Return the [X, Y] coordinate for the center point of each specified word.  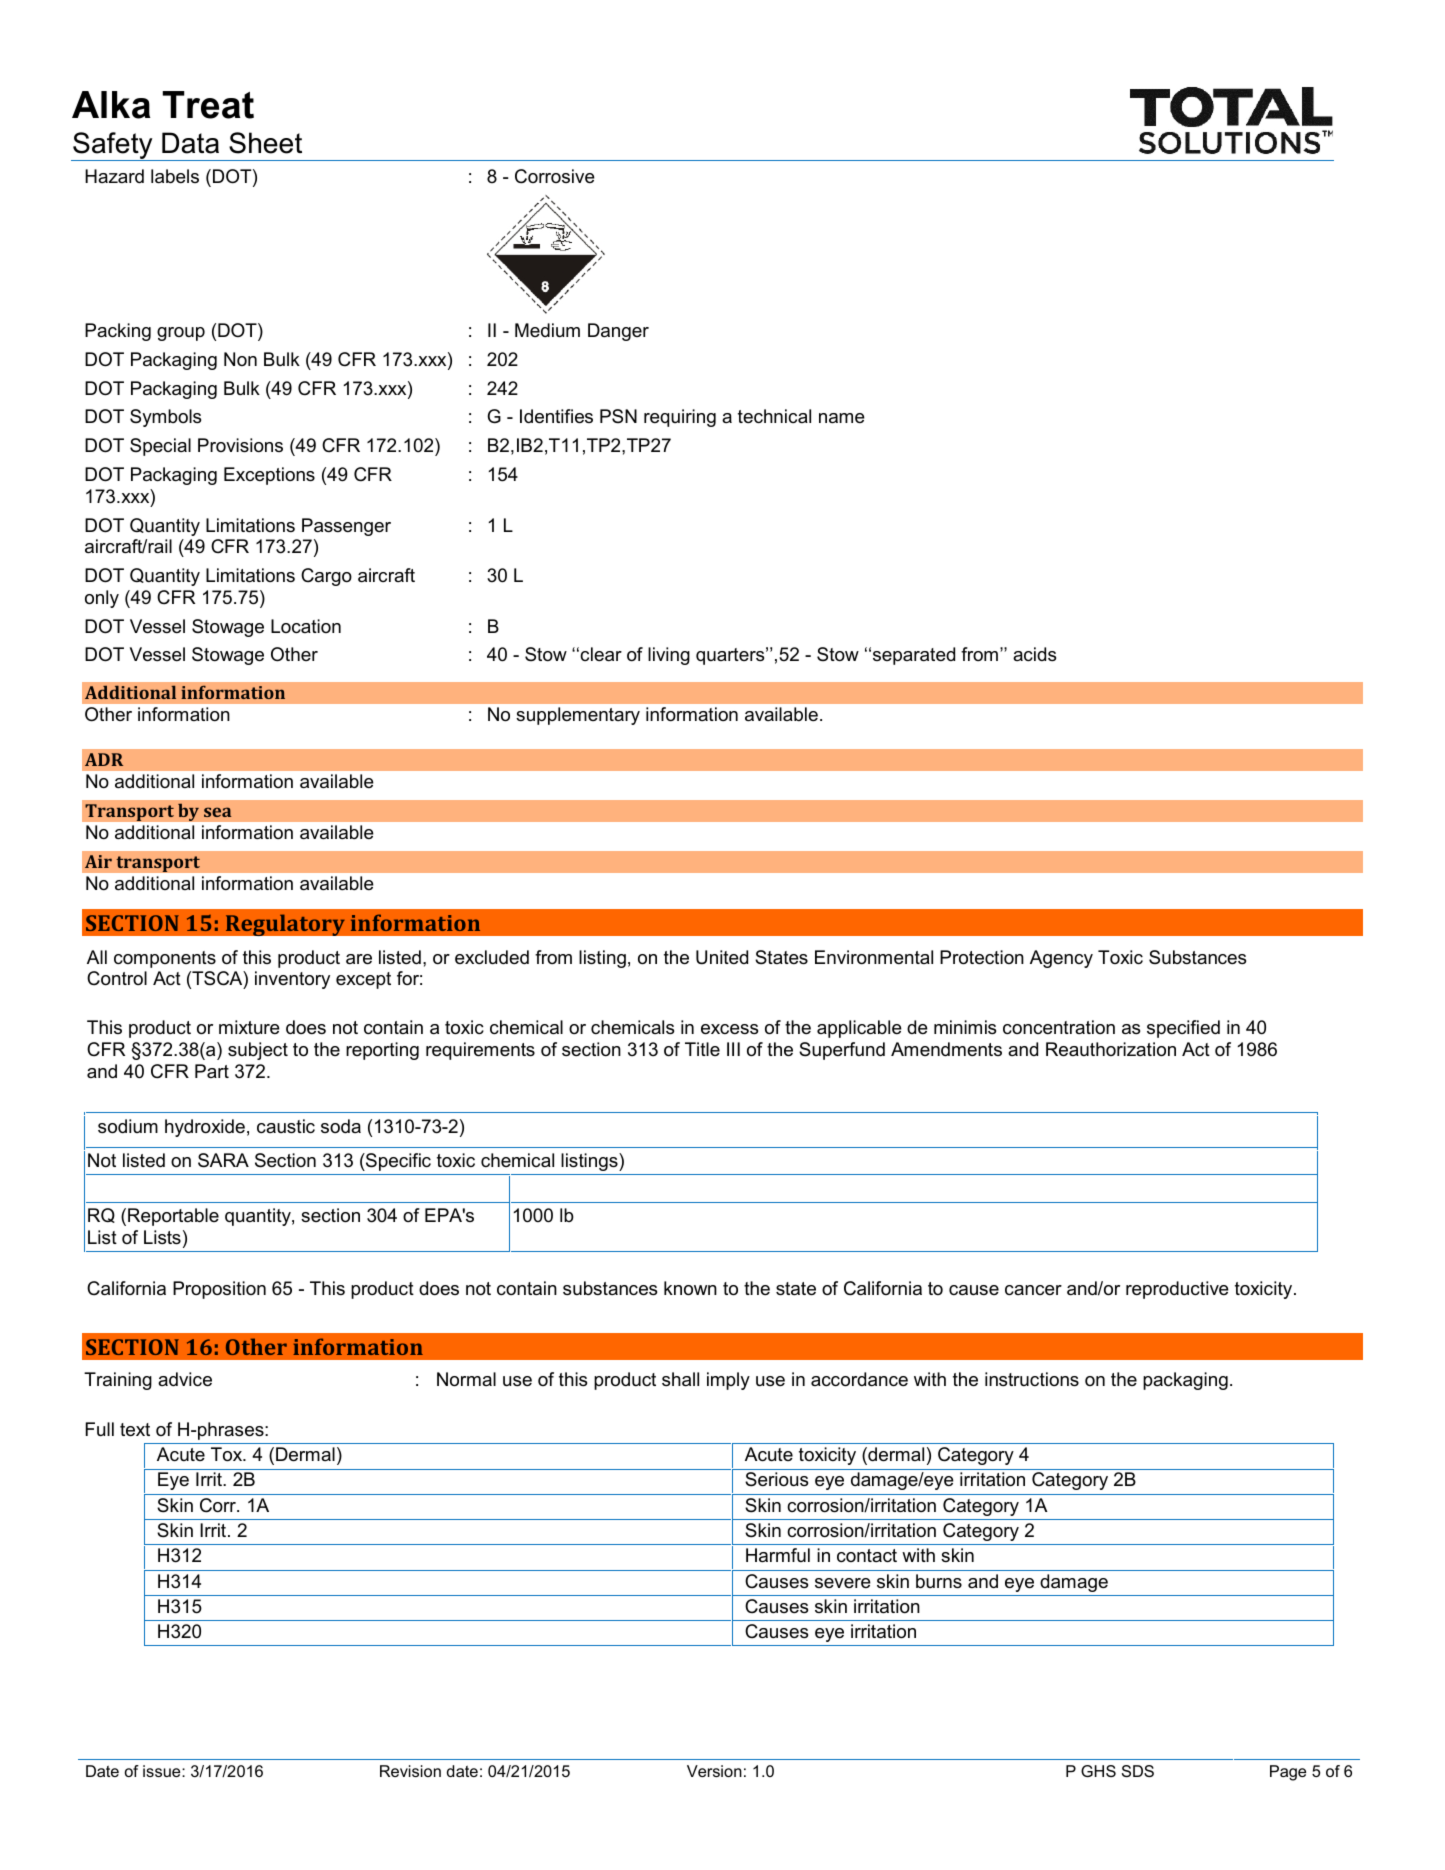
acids [1034, 654]
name [842, 418]
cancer [1033, 1290]
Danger [618, 332]
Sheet [265, 143]
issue [163, 1771]
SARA [223, 1160]
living [669, 656]
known [690, 1288]
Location [306, 626]
